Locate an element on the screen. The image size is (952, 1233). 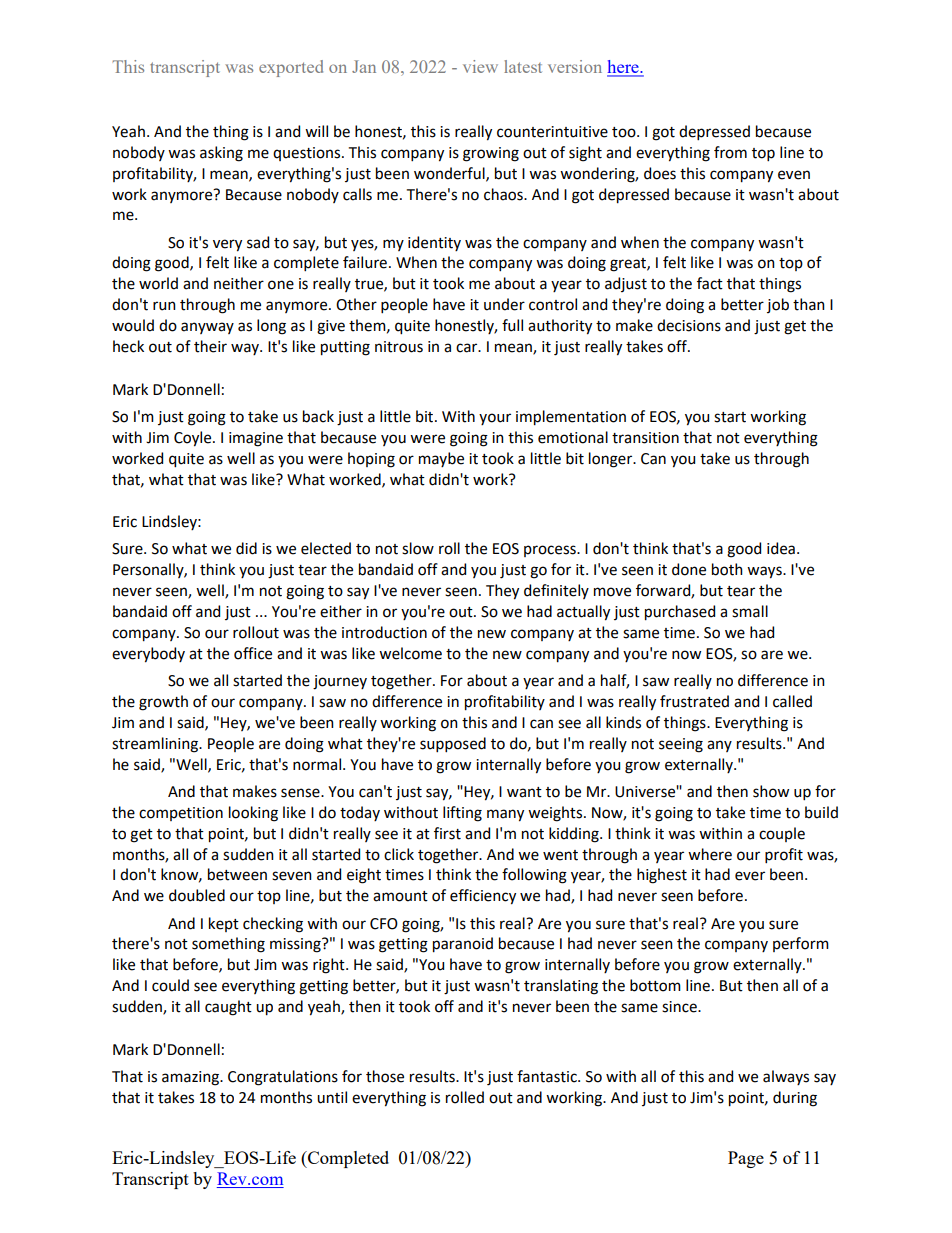
efficiency is located at coordinates (483, 897).
